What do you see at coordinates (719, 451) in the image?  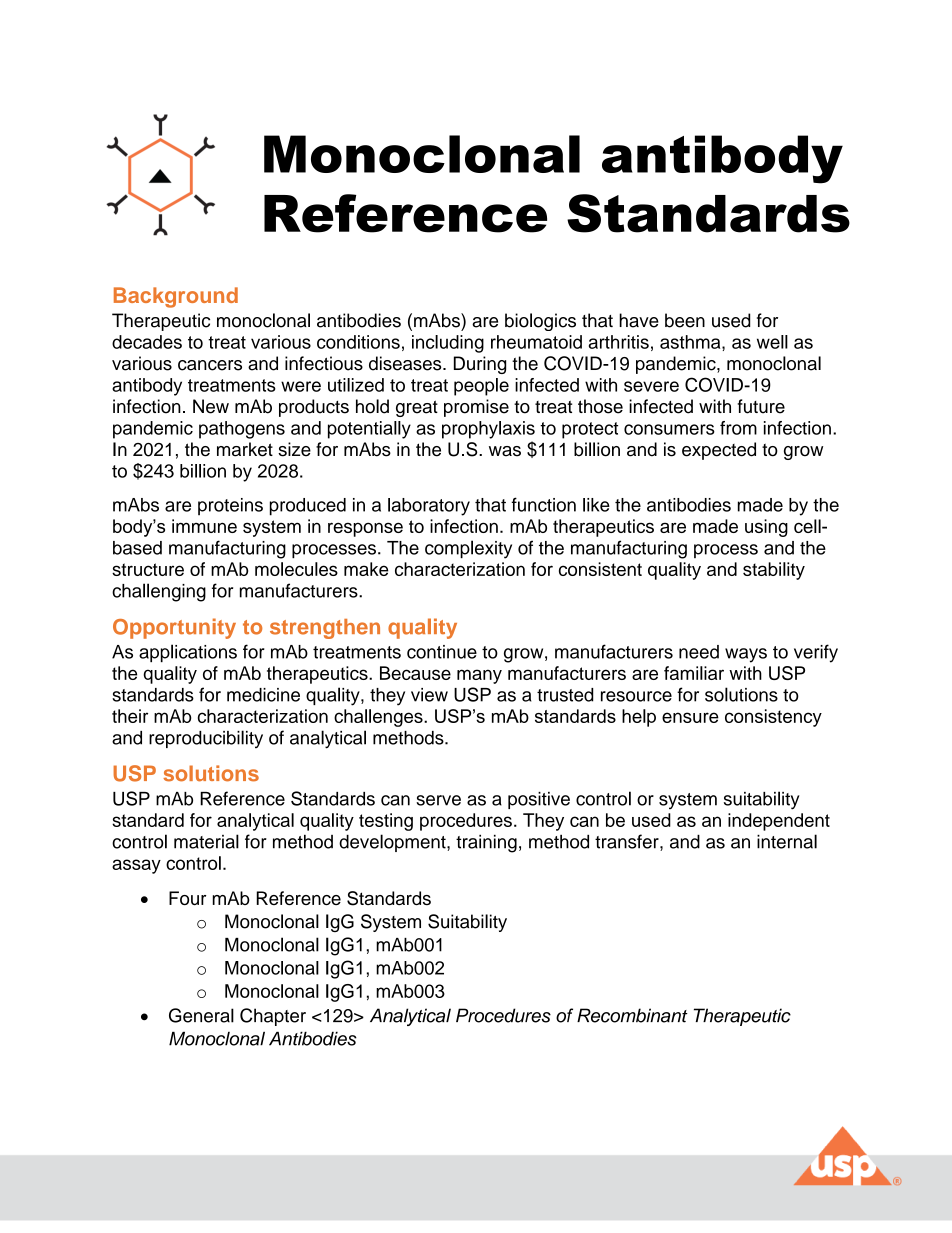 I see `expected` at bounding box center [719, 451].
